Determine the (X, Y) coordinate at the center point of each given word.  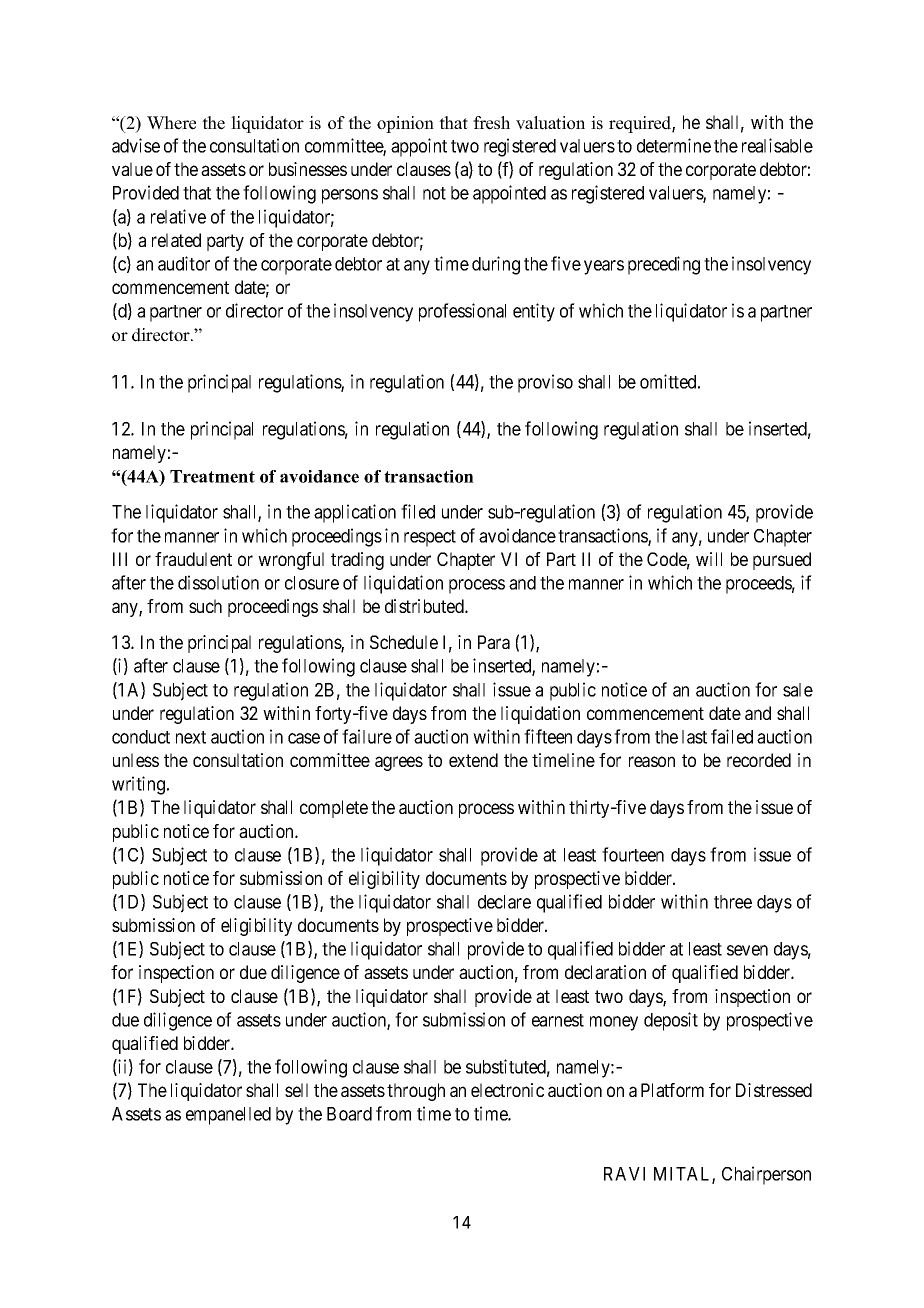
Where (171, 123)
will (709, 559)
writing (138, 785)
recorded (759, 760)
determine (674, 145)
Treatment (212, 476)
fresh (491, 123)
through (416, 1092)
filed (418, 511)
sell (296, 1090)
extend (473, 760)
